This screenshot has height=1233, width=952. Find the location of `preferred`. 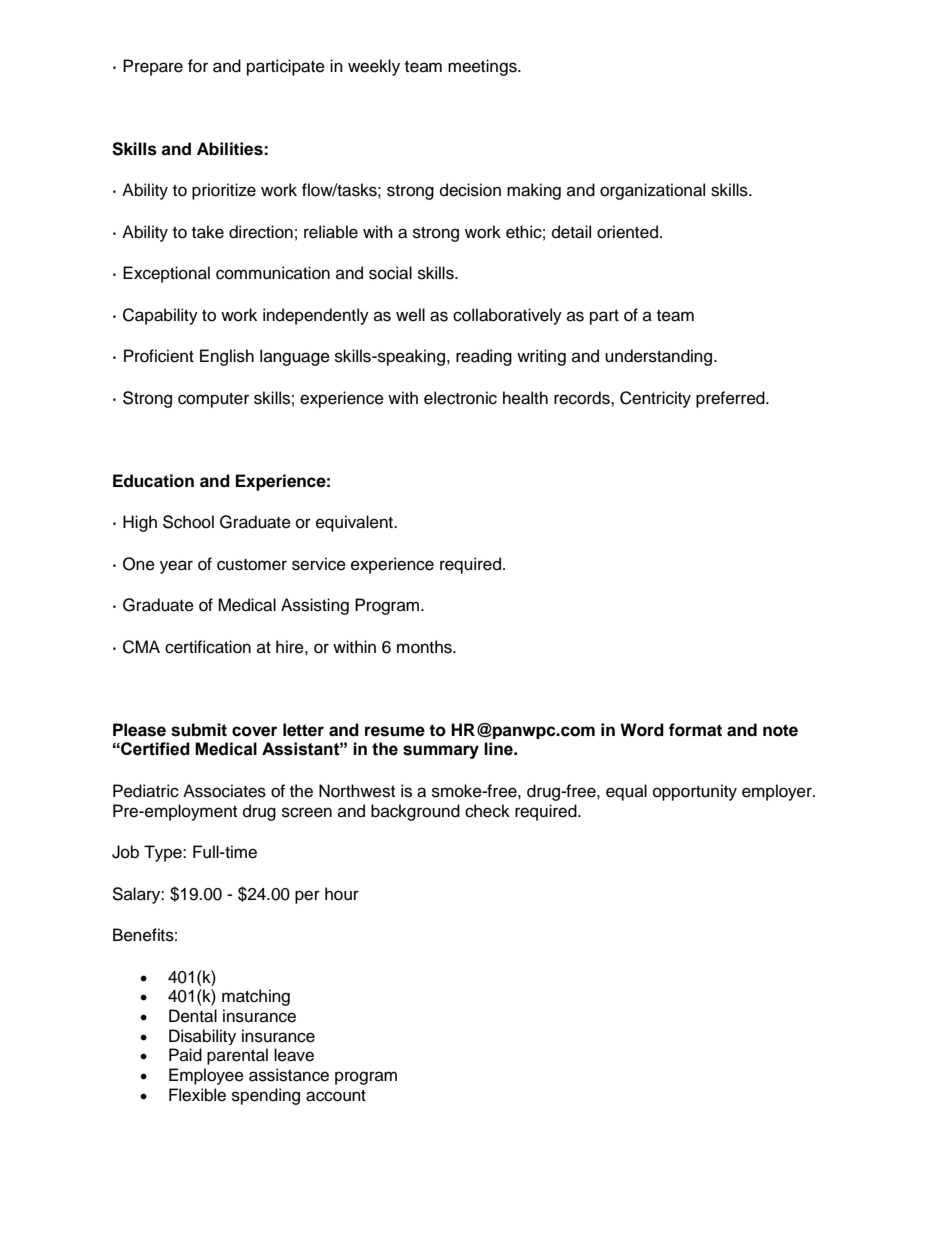

preferred is located at coordinates (731, 399).
